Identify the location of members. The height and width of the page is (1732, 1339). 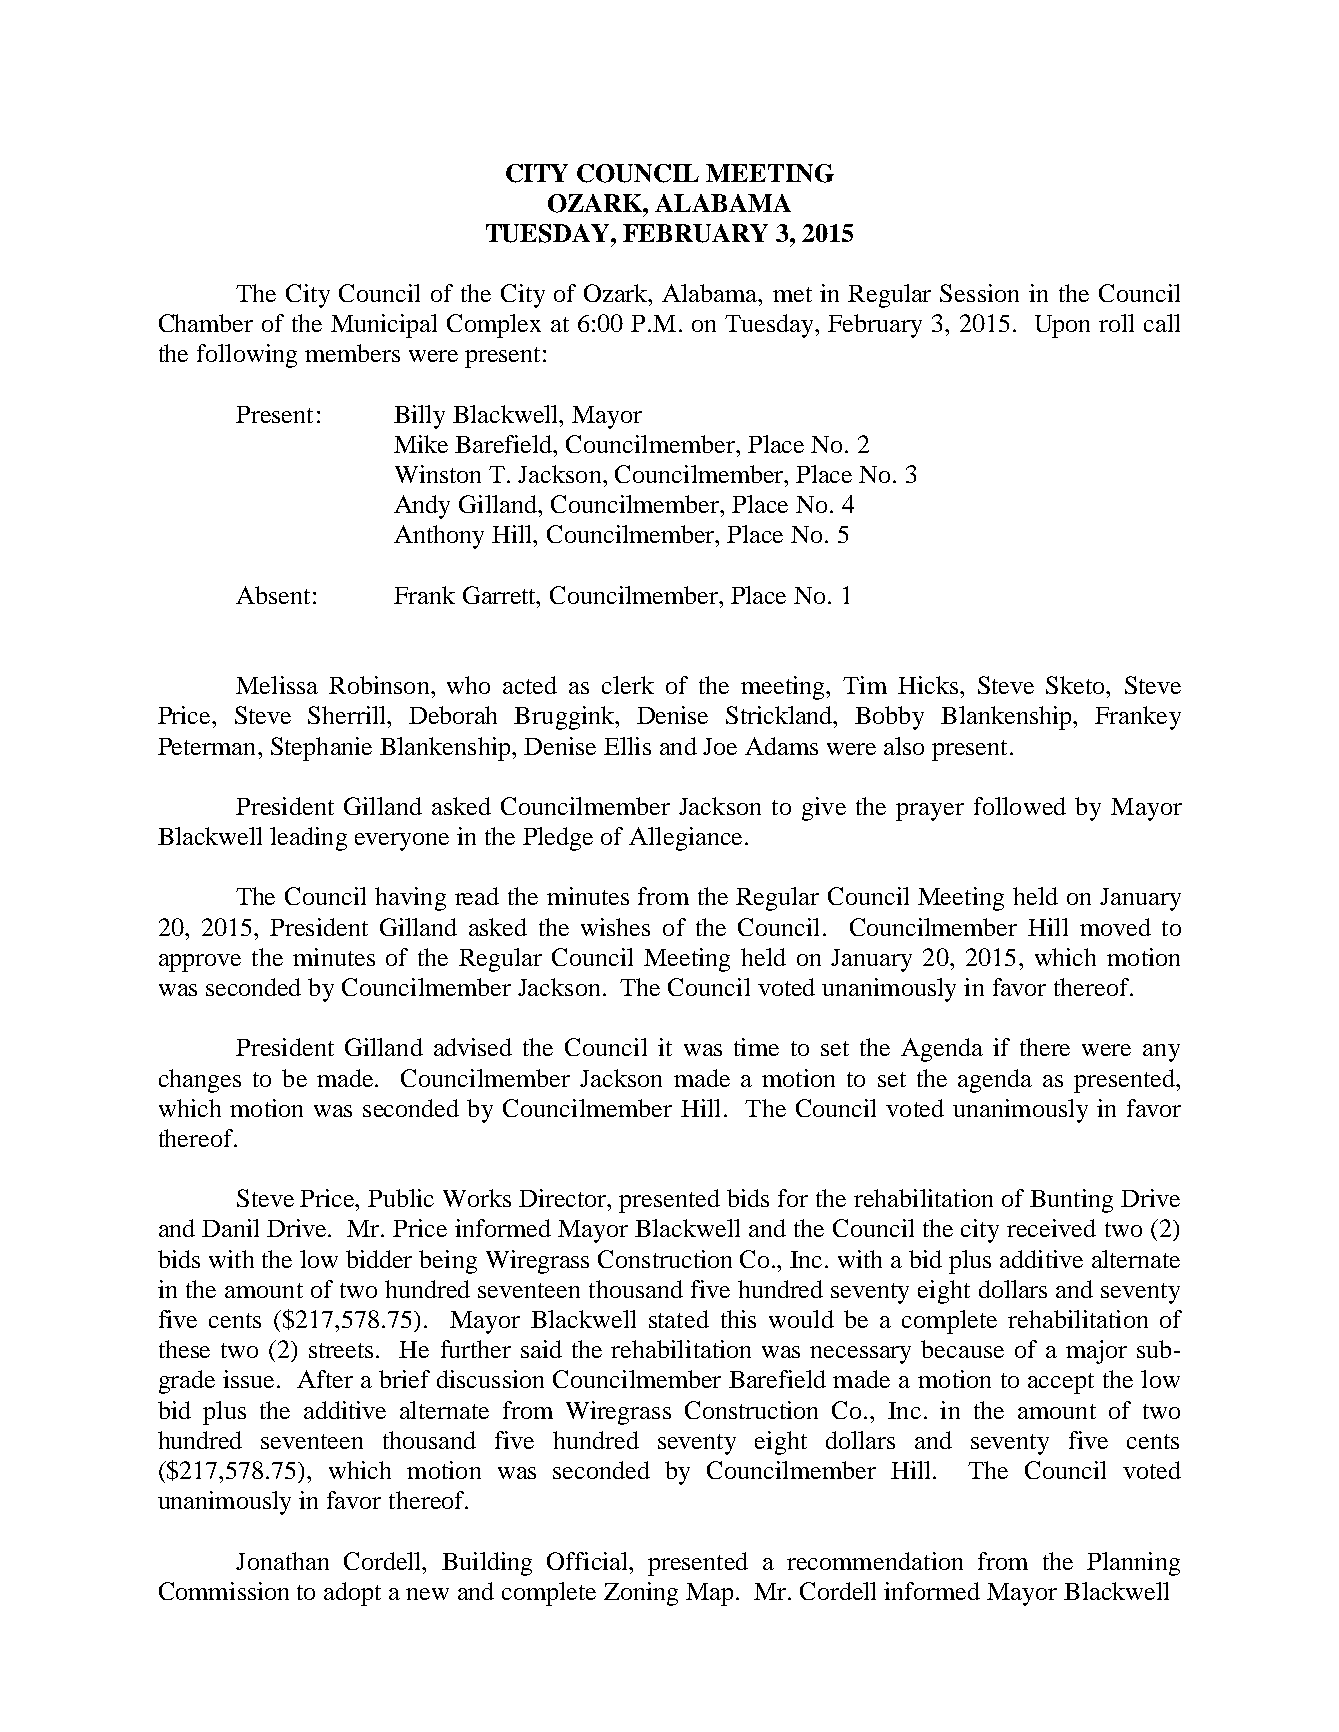
(352, 353).
